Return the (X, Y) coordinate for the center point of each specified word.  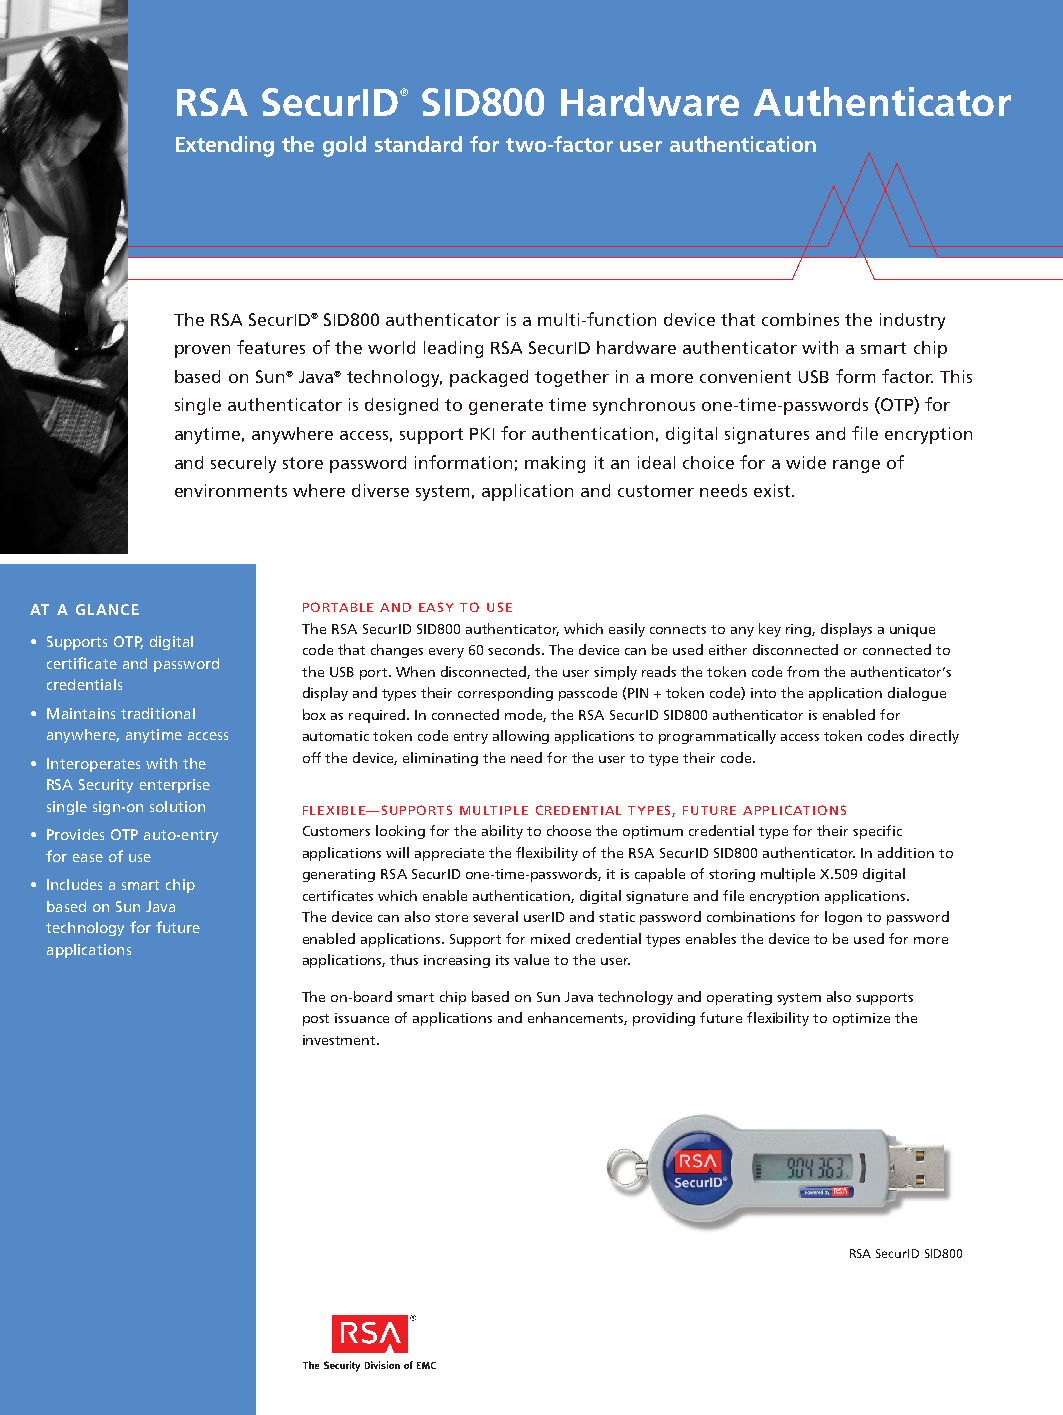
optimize (861, 1019)
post (316, 1020)
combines (800, 319)
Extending (225, 146)
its (502, 960)
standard (418, 144)
